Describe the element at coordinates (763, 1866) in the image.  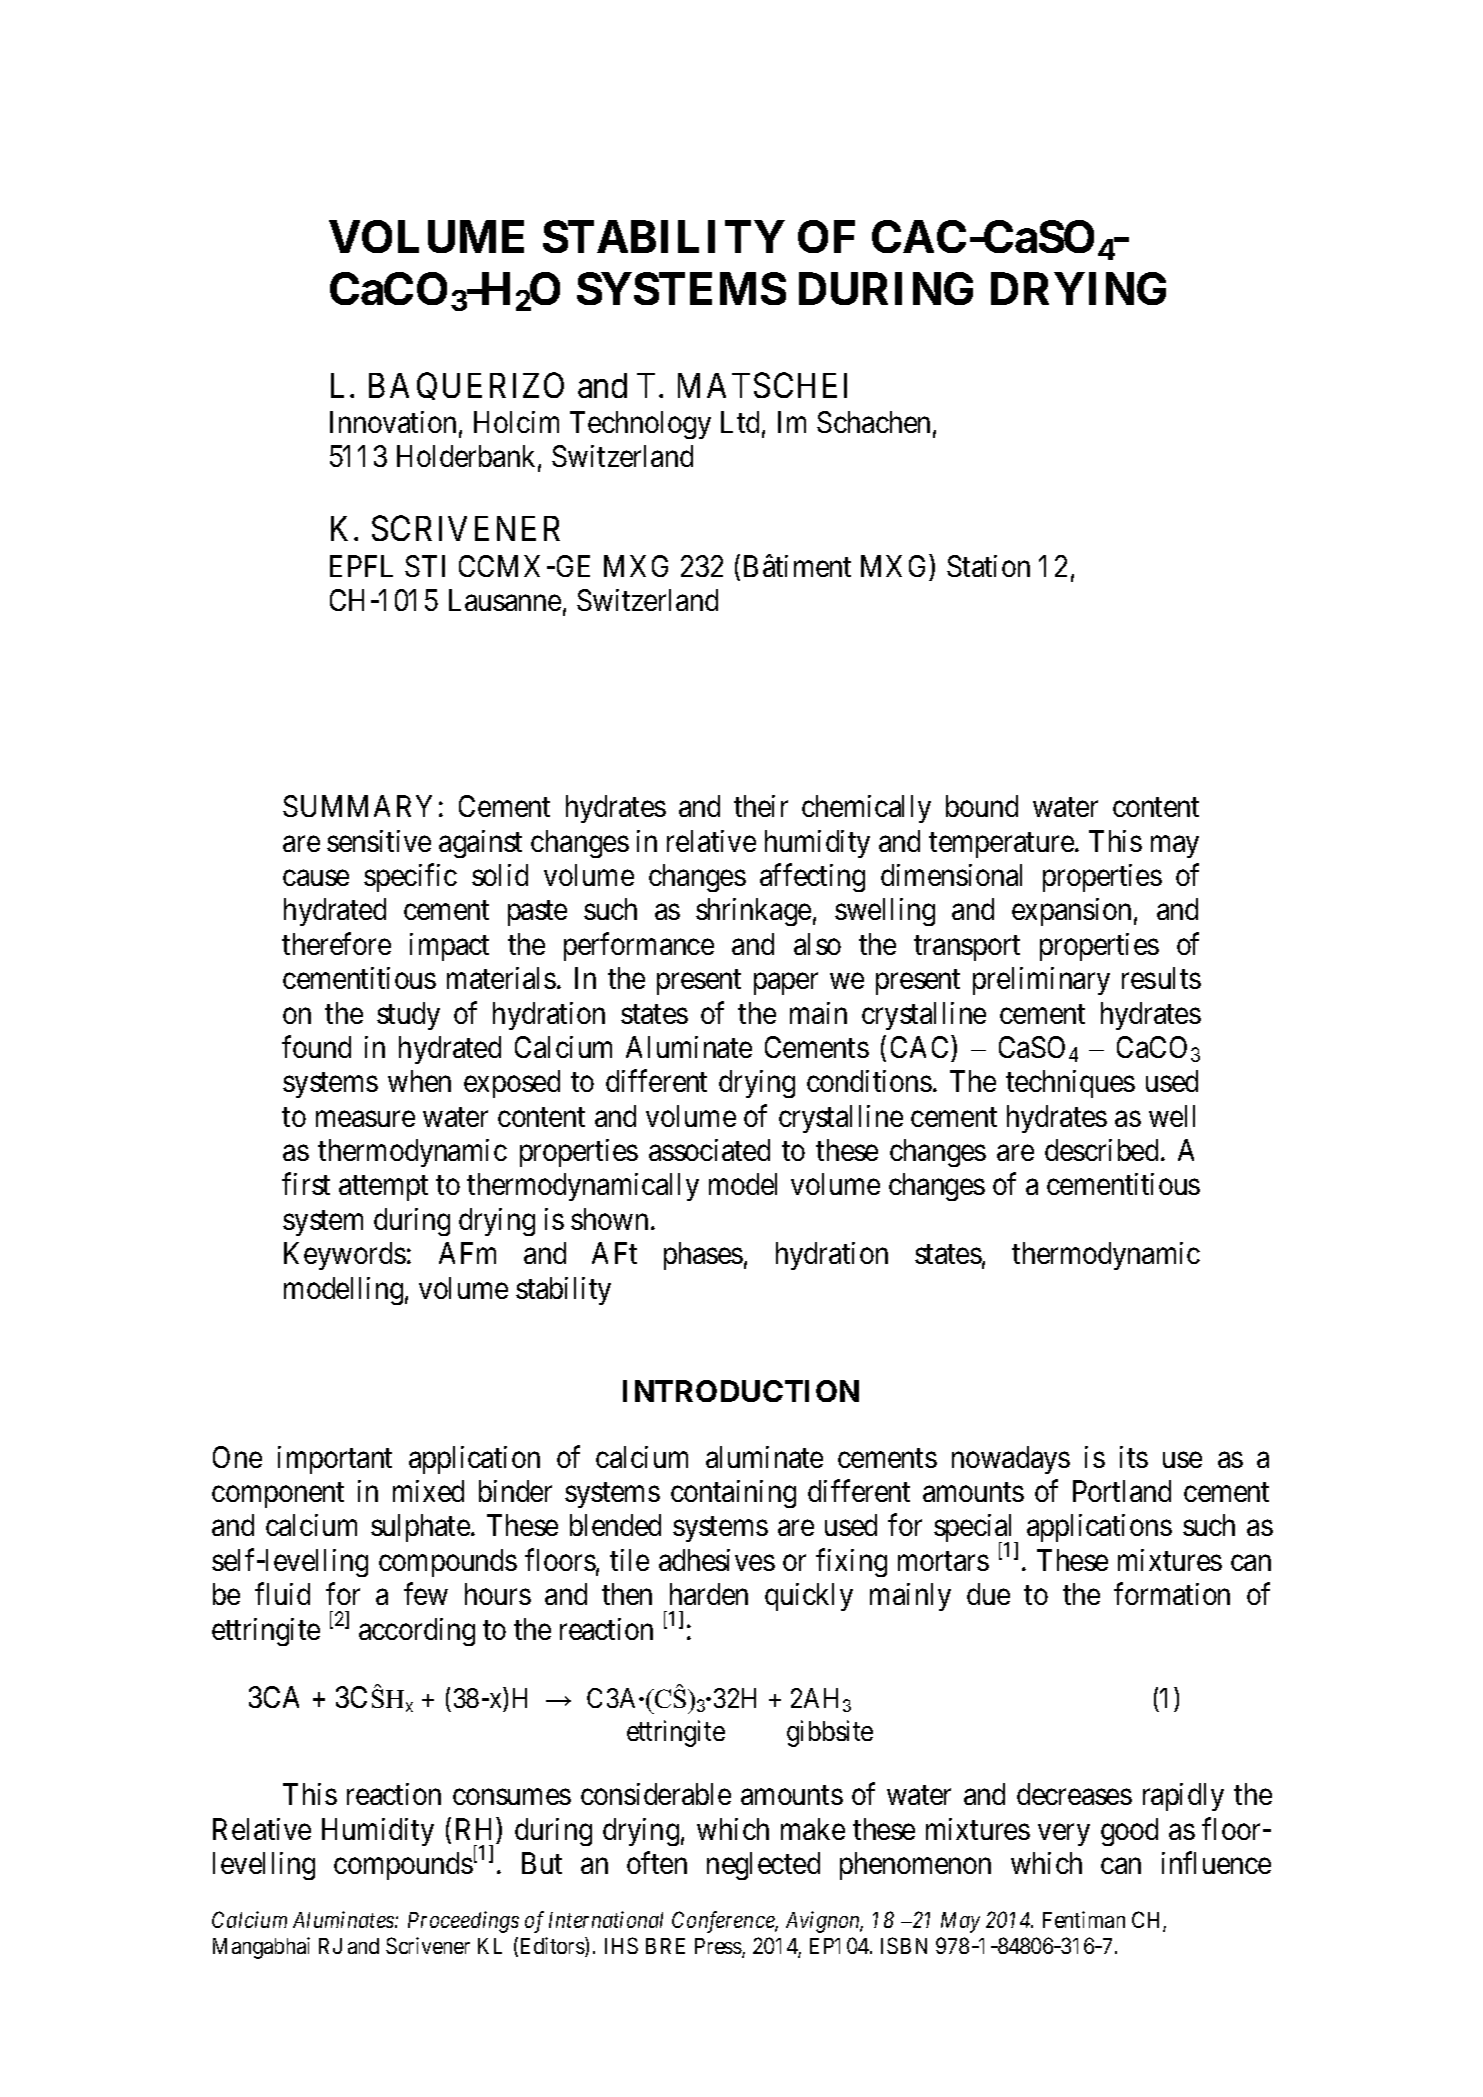
I see `neglected` at that location.
